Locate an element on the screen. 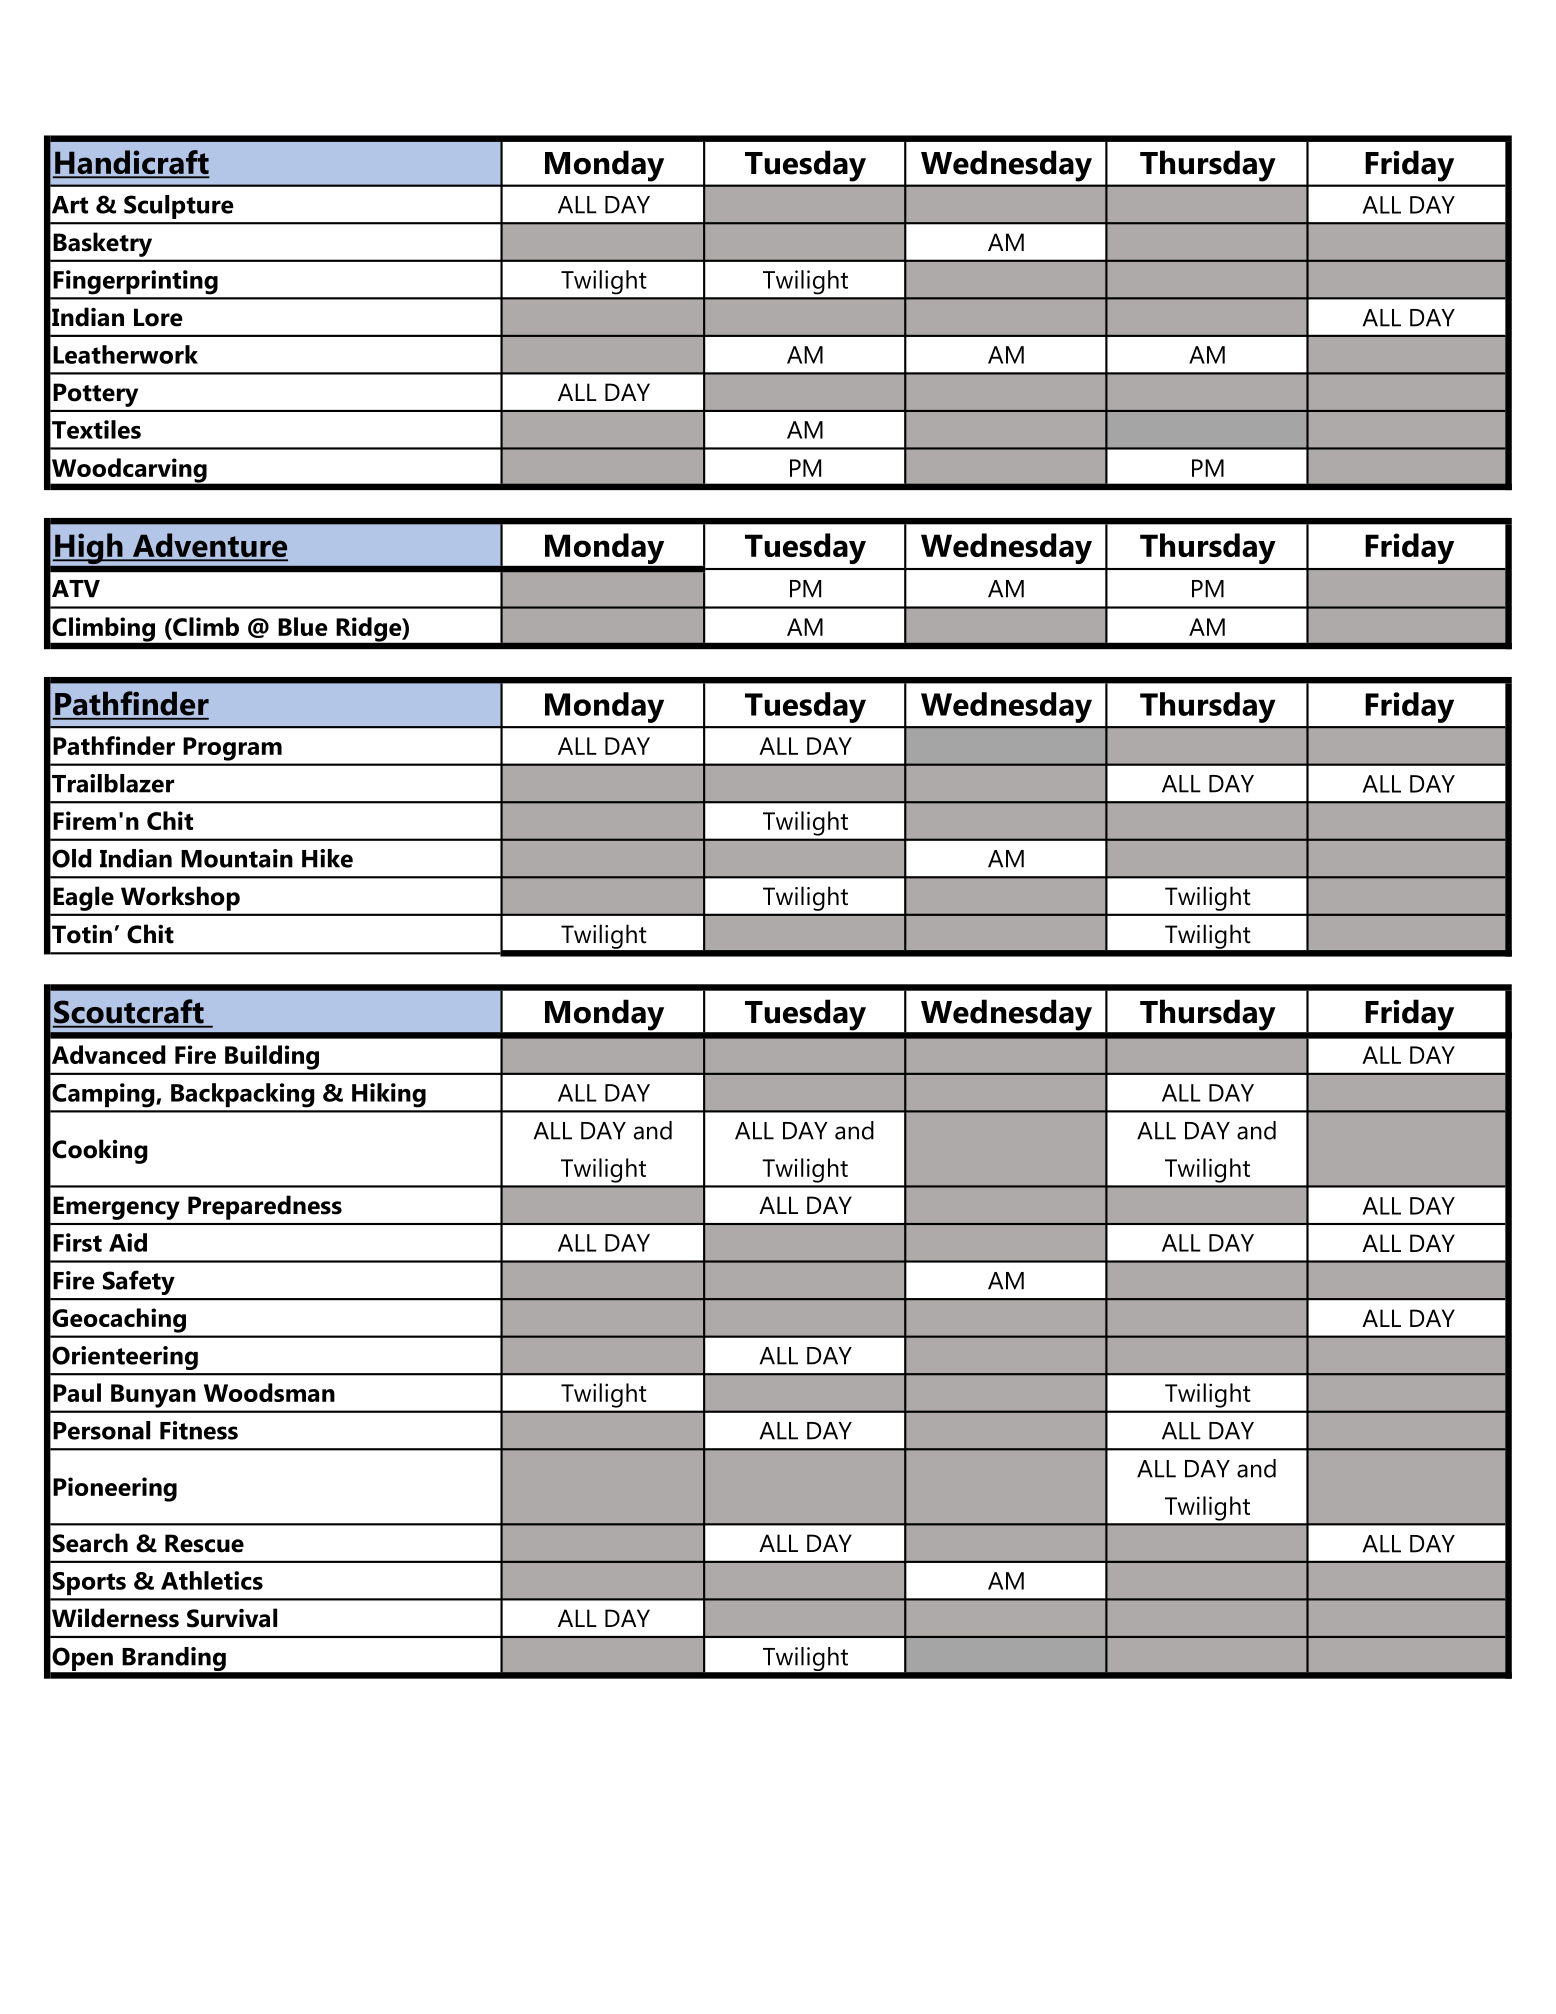 The height and width of the screenshot is (2014, 1556). Blue is located at coordinates (303, 626).
